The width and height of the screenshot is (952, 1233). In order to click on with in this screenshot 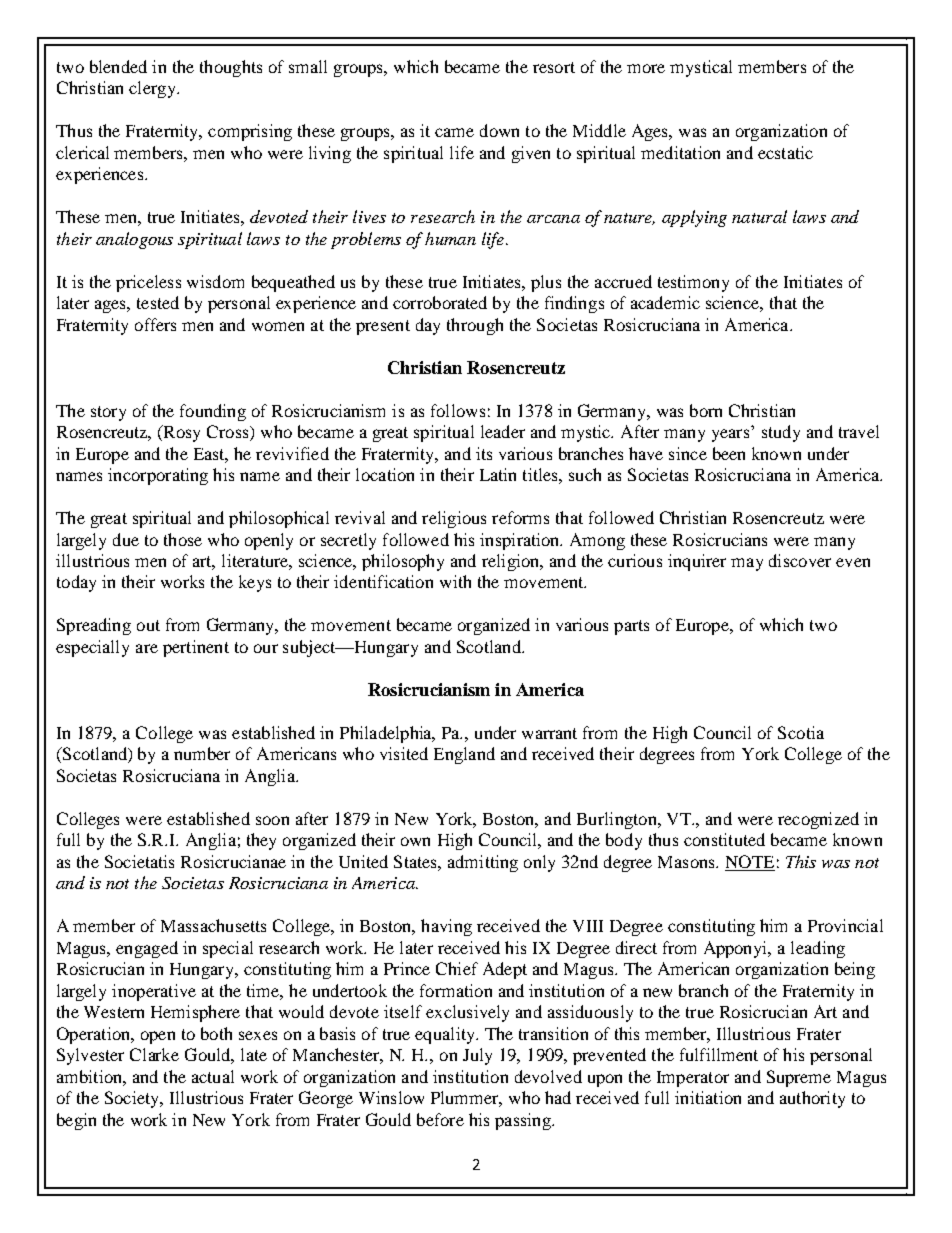, I will do `click(455, 581)`.
